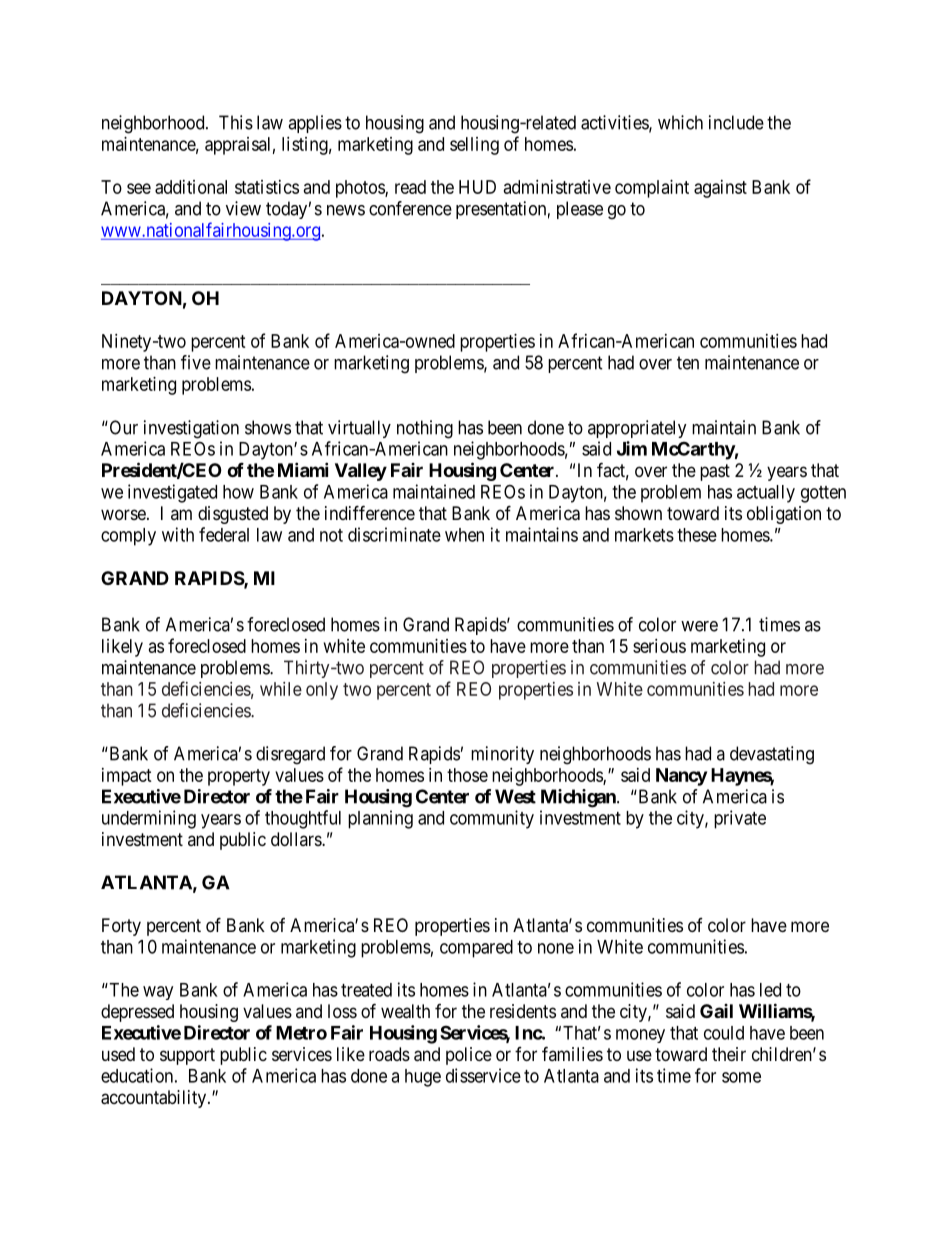 The width and height of the image is (952, 1233). I want to click on nothing, so click(425, 429).
